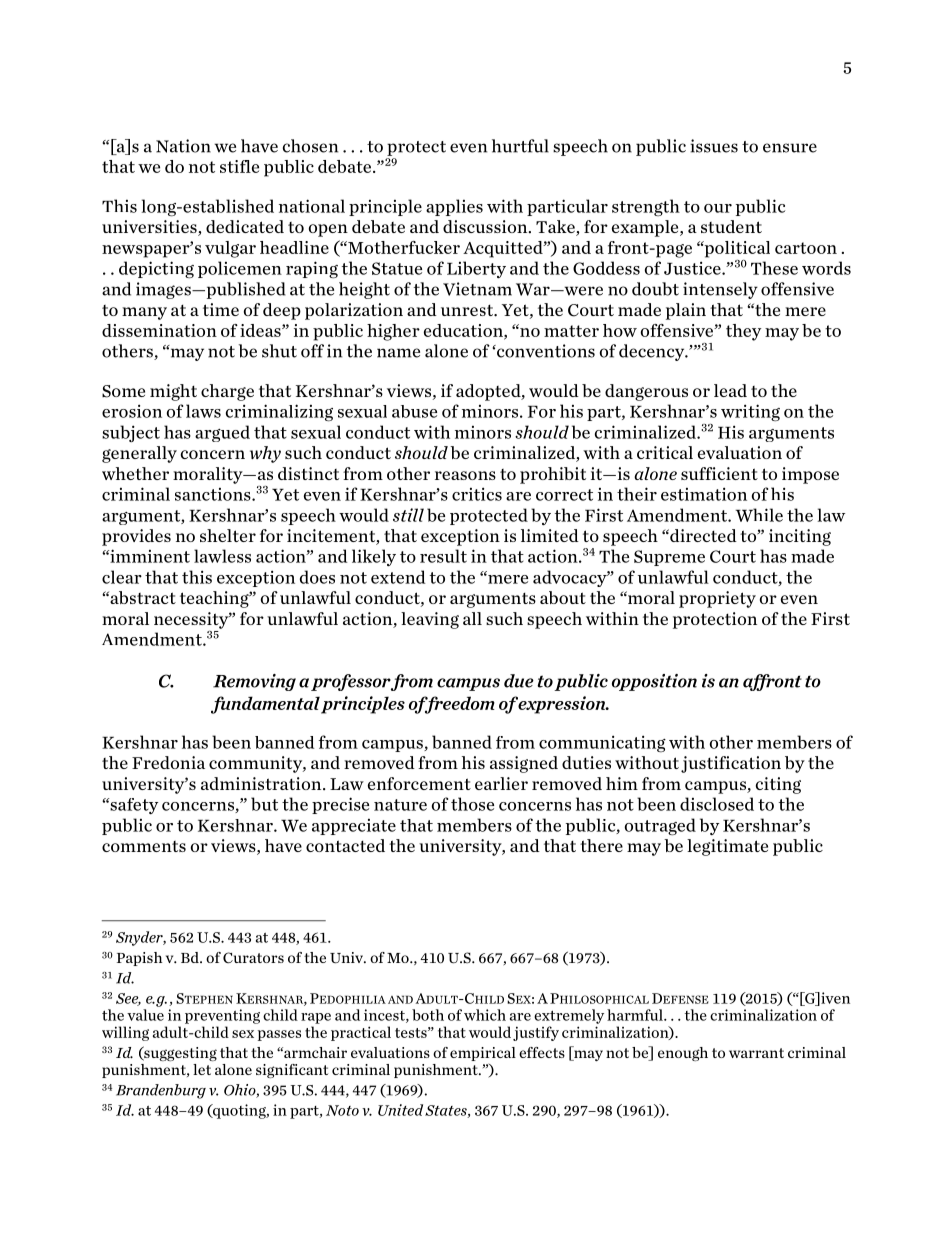 Image resolution: width=952 pixels, height=1233 pixels. Describe the element at coordinates (430, 620) in the document. I see `leaving` at that location.
